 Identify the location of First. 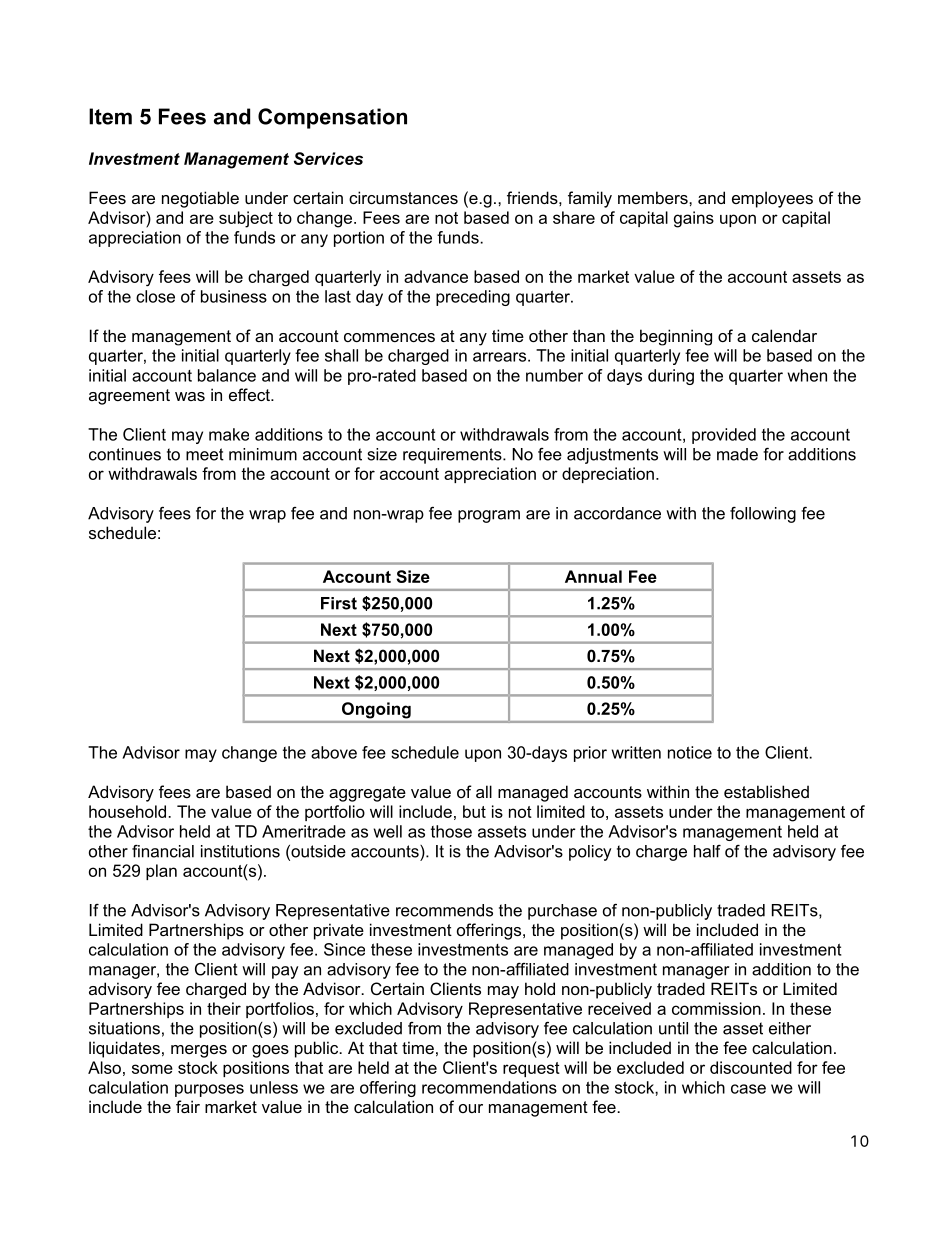
(339, 603).
